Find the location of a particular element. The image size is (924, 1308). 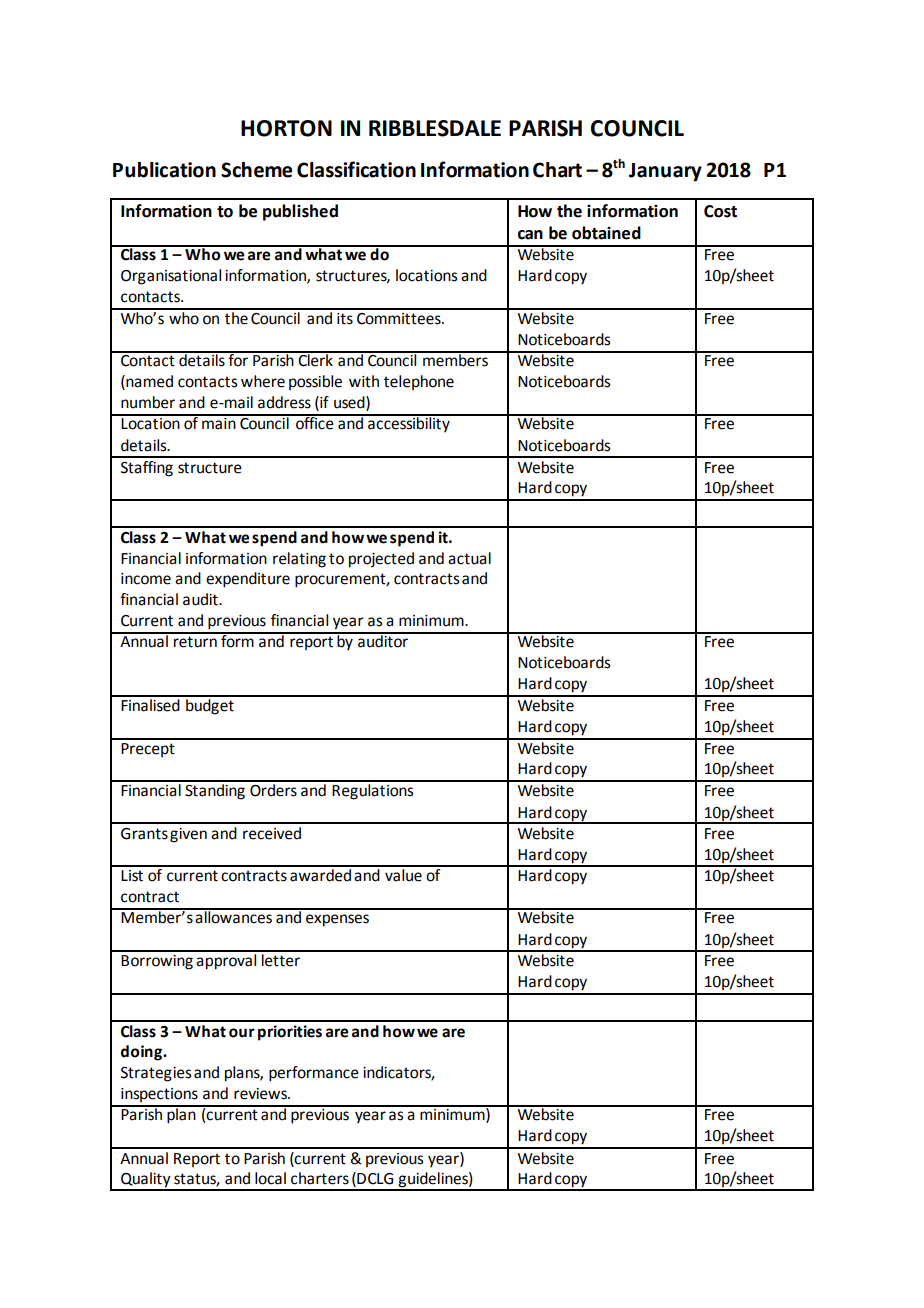

return is located at coordinates (195, 642).
